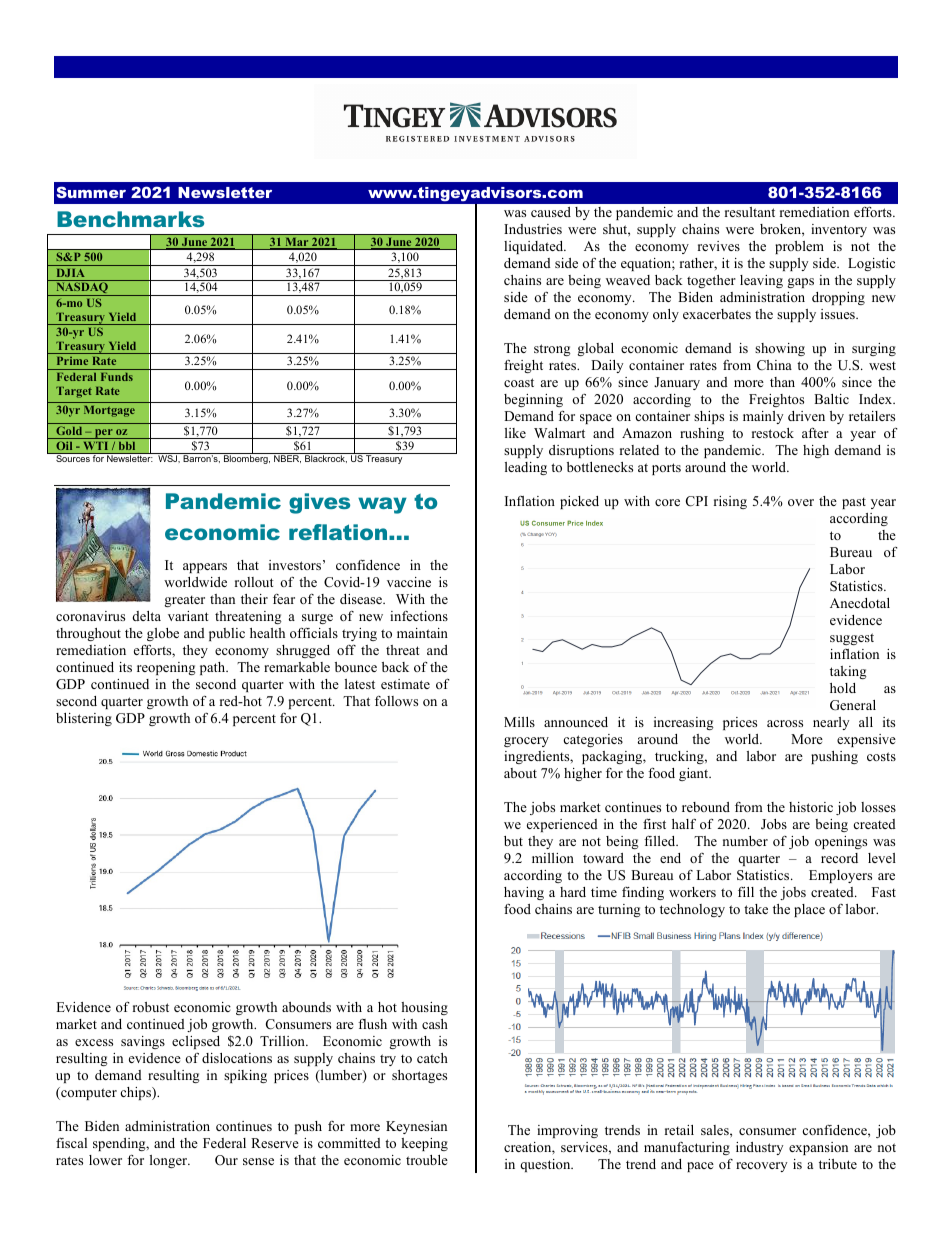 This screenshot has width=952, height=1233. Describe the element at coordinates (84, 719) in the screenshot. I see `blistering` at that location.
